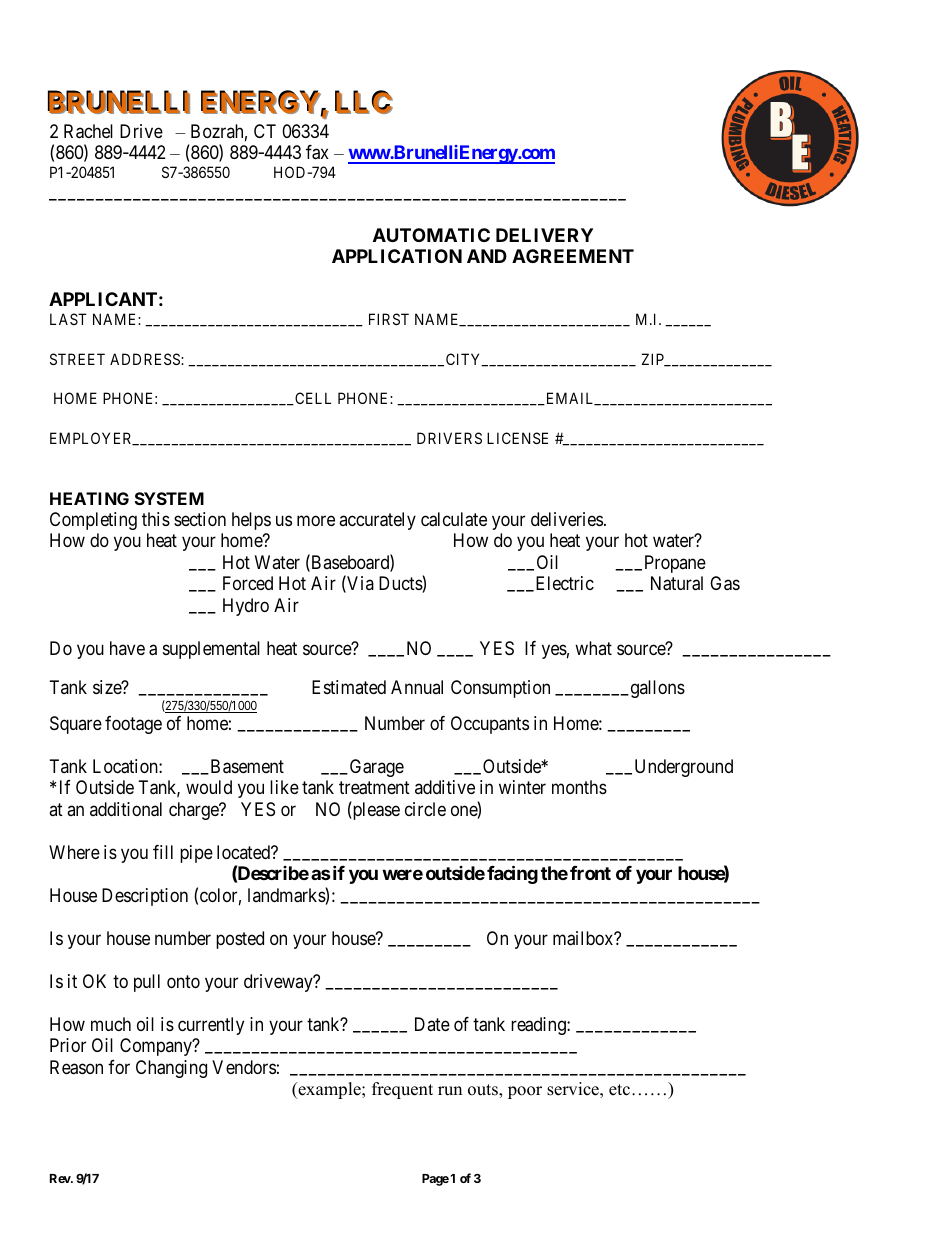 This screenshot has height=1233, width=952. I want to click on what, so click(593, 648).
